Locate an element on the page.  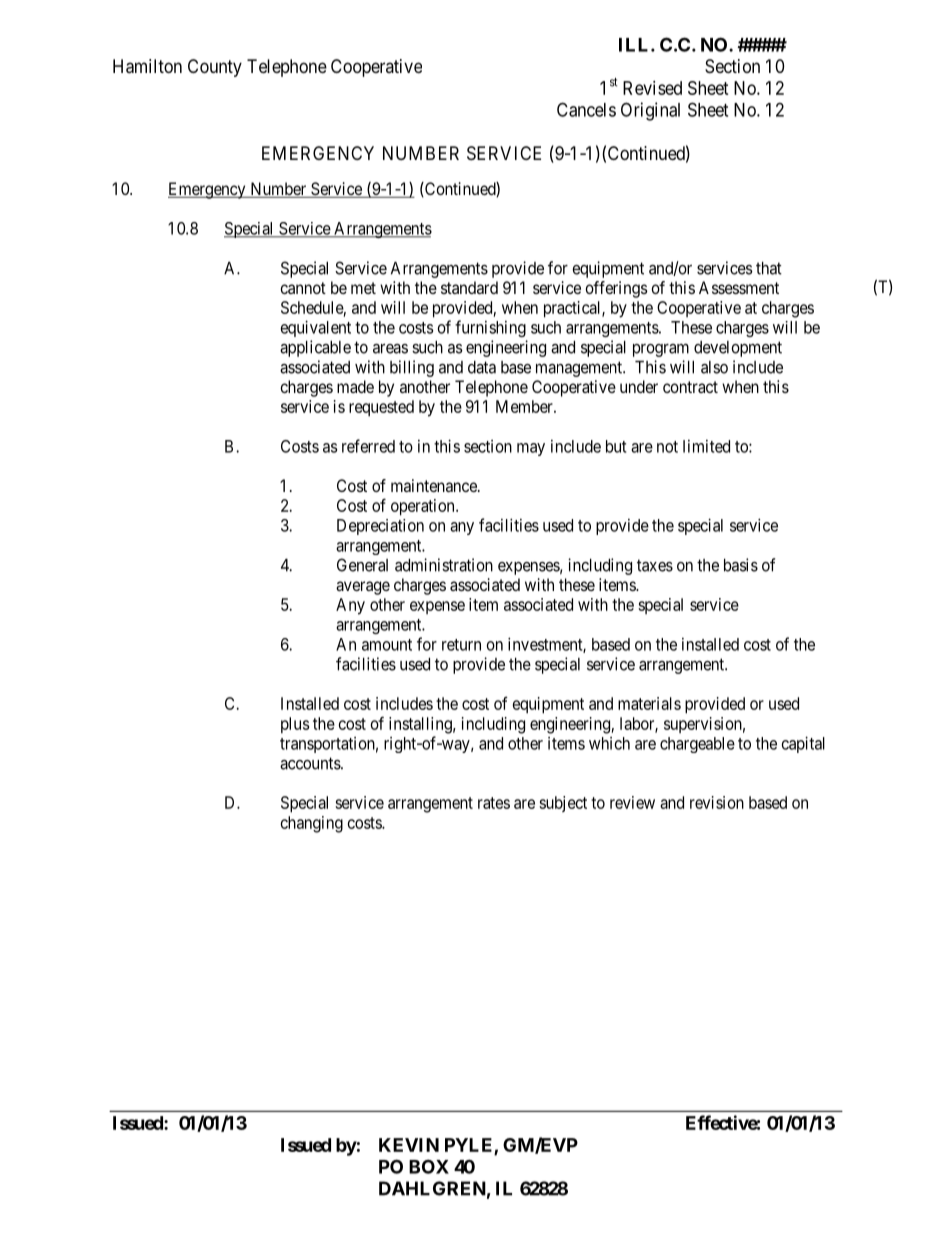
County is located at coordinates (215, 68).
